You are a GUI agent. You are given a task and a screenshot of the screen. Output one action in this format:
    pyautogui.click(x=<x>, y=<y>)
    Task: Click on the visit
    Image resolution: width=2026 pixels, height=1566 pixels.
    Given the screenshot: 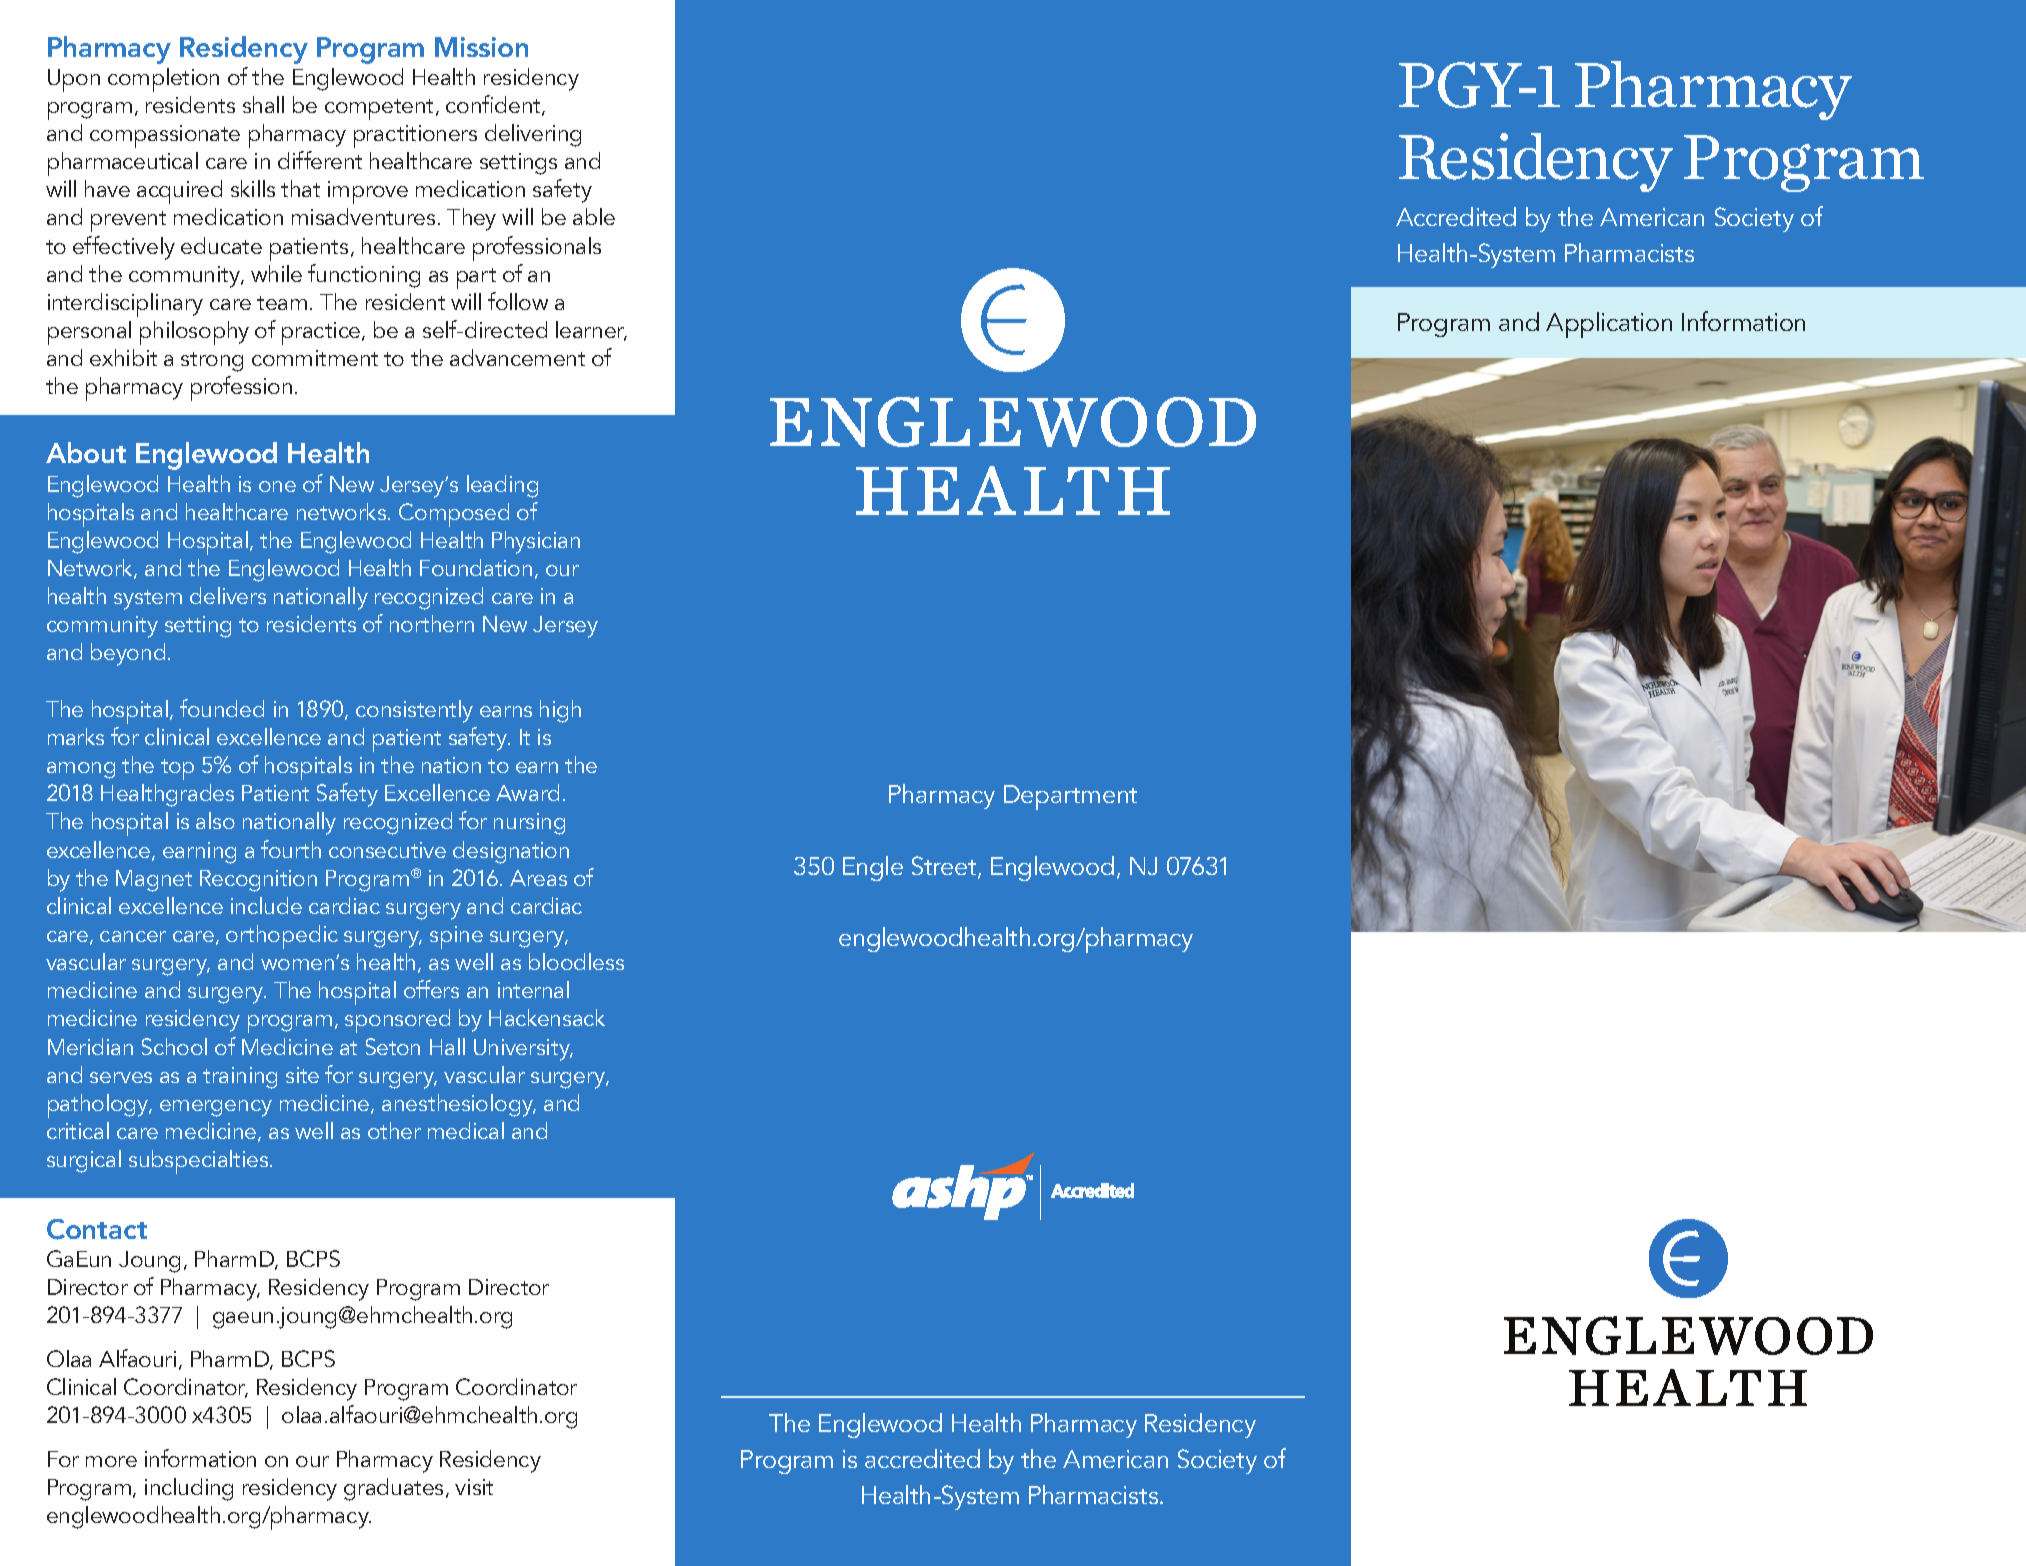 What is the action you would take?
    pyautogui.click(x=474, y=1487)
